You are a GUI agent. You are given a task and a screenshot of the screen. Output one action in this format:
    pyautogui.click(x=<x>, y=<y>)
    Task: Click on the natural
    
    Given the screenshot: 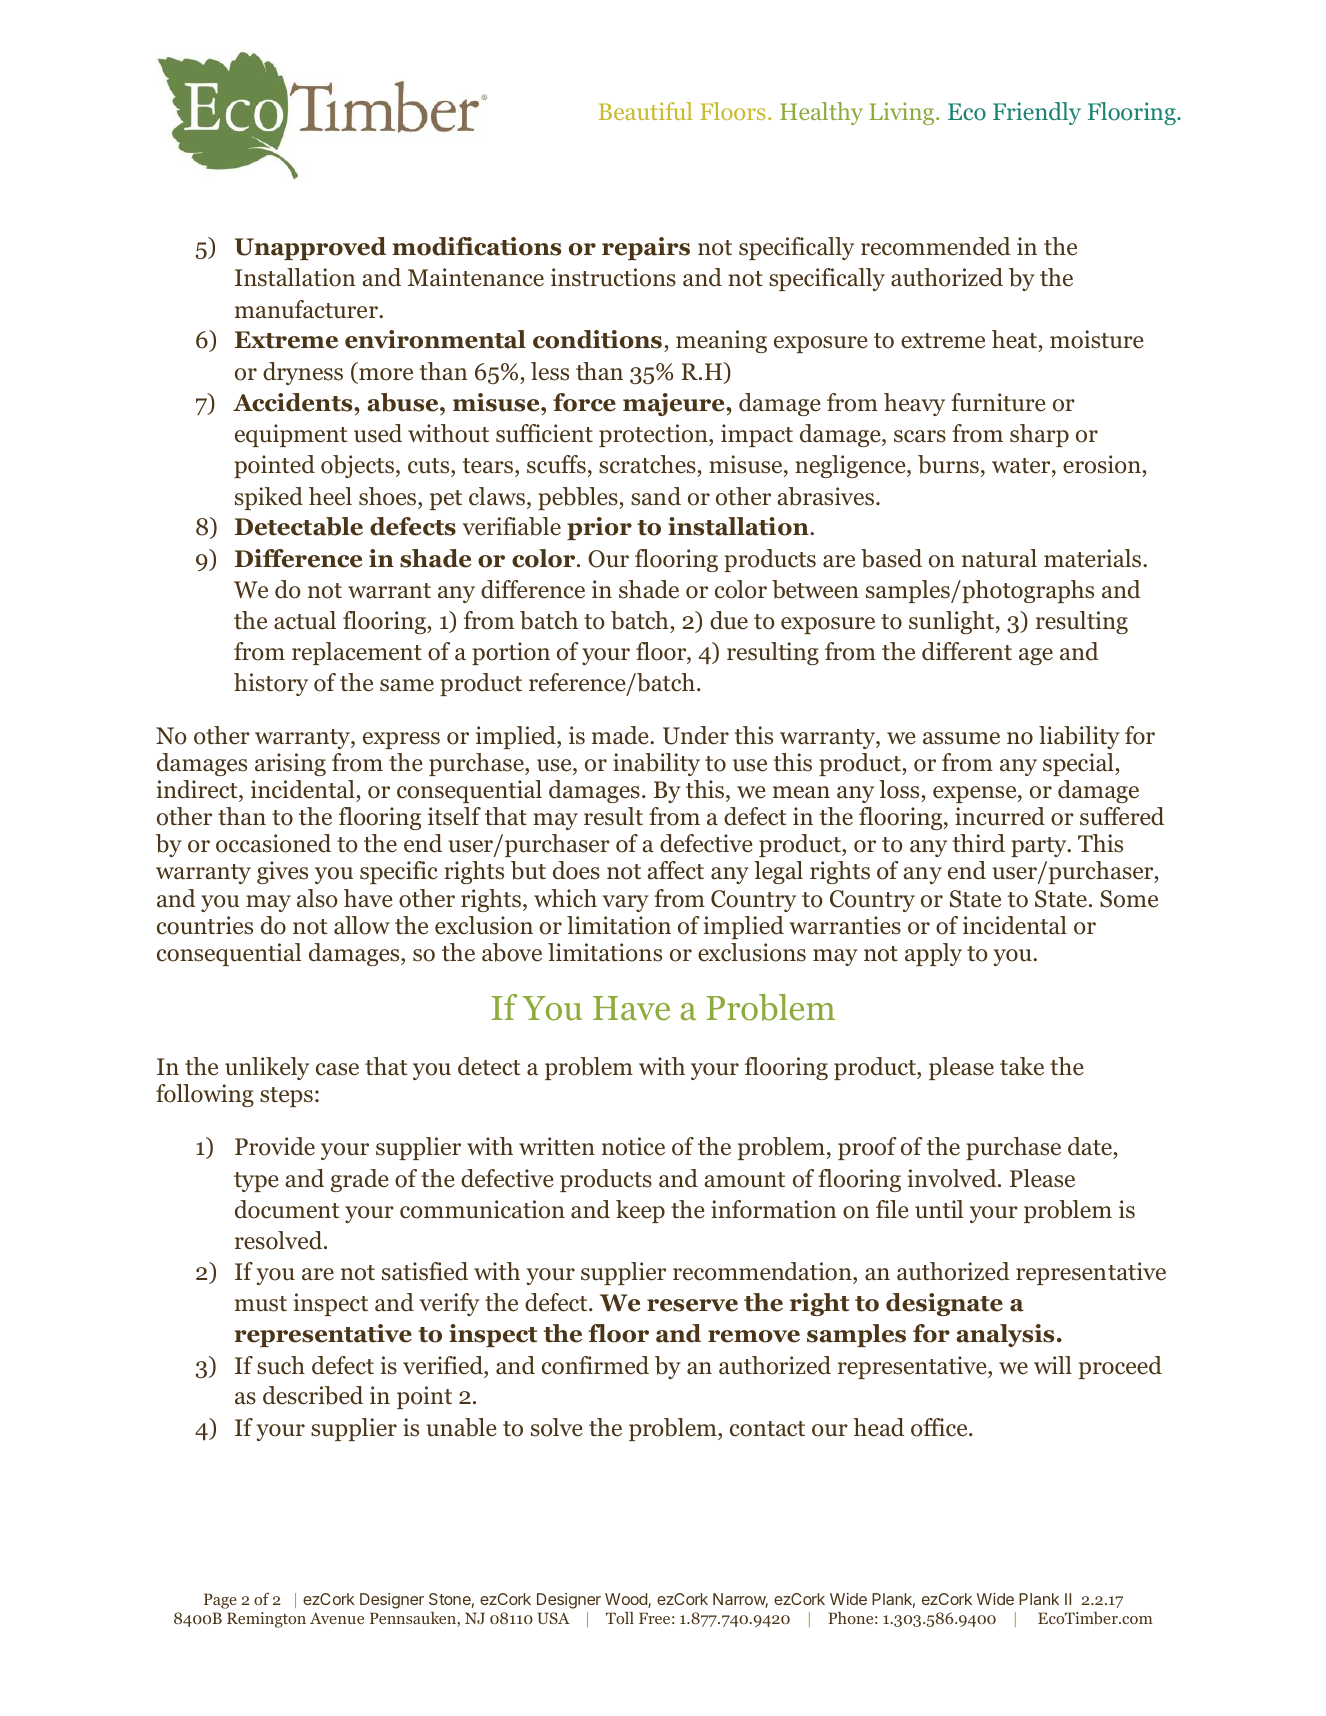 What is the action you would take?
    pyautogui.click(x=999, y=558)
